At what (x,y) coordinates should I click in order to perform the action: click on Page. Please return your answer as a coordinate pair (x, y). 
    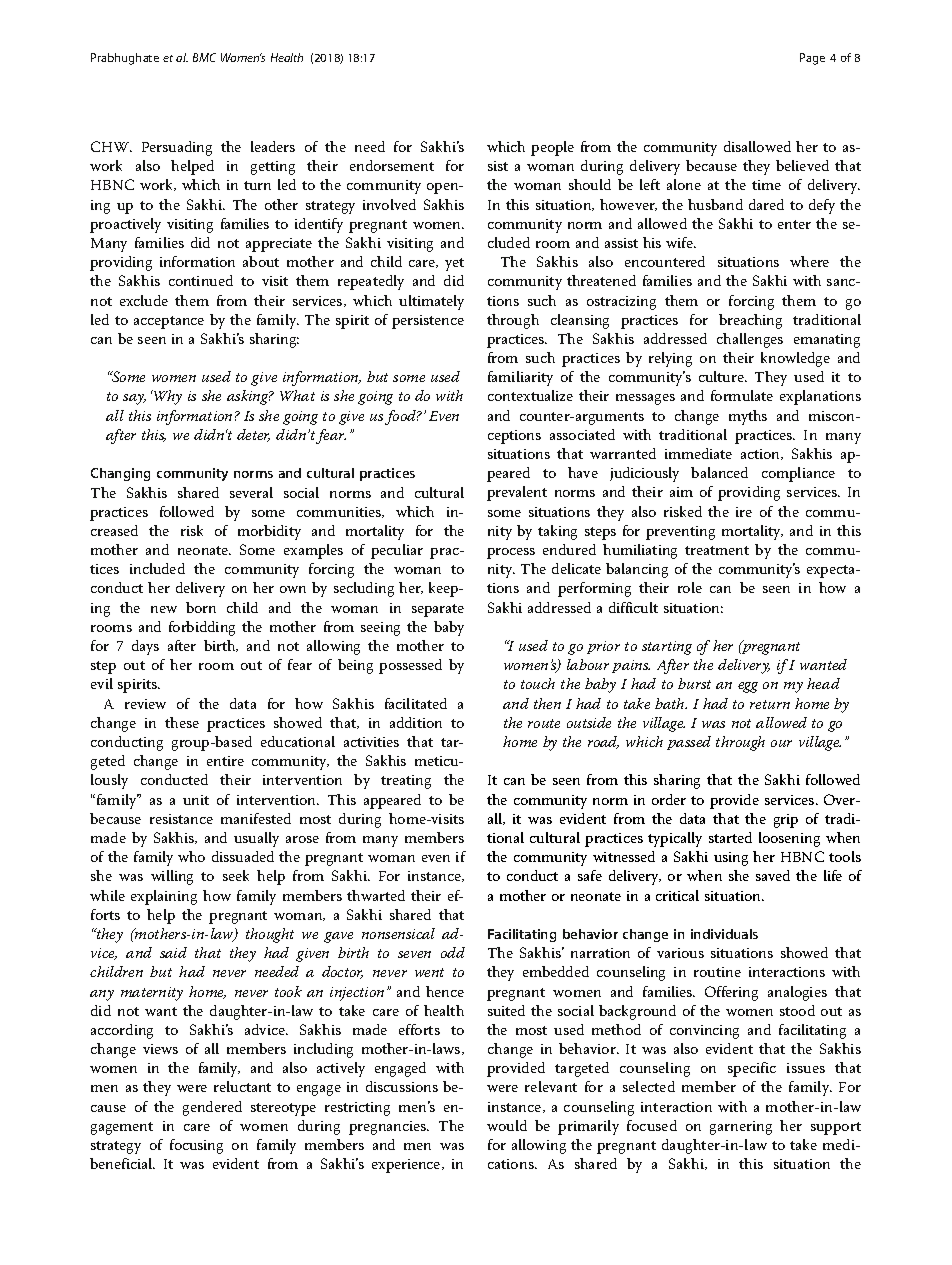
    Looking at the image, I should click on (812, 59).
